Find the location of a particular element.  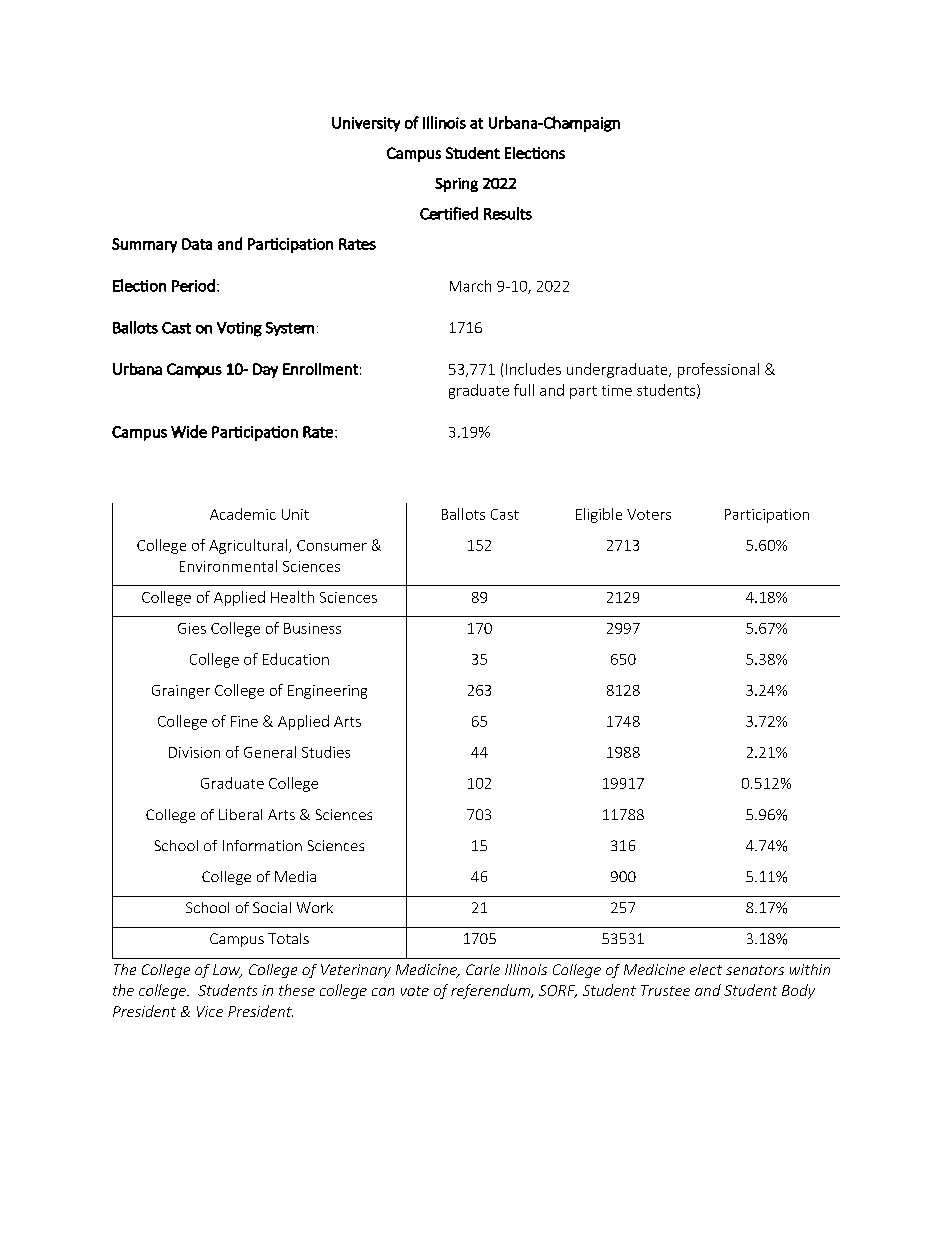

Data is located at coordinates (197, 244).
